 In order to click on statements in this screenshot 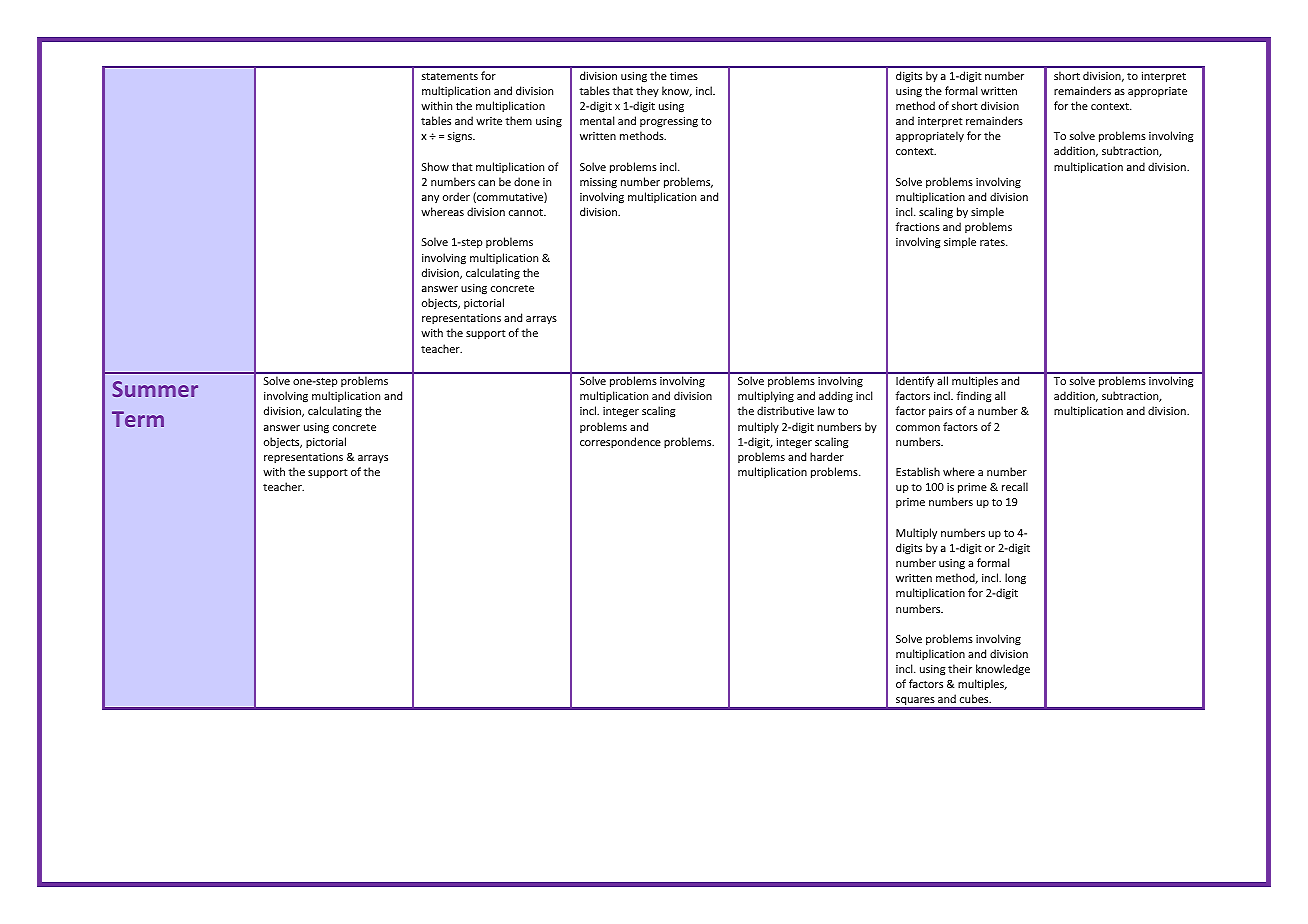, I will do `click(450, 76)`.
